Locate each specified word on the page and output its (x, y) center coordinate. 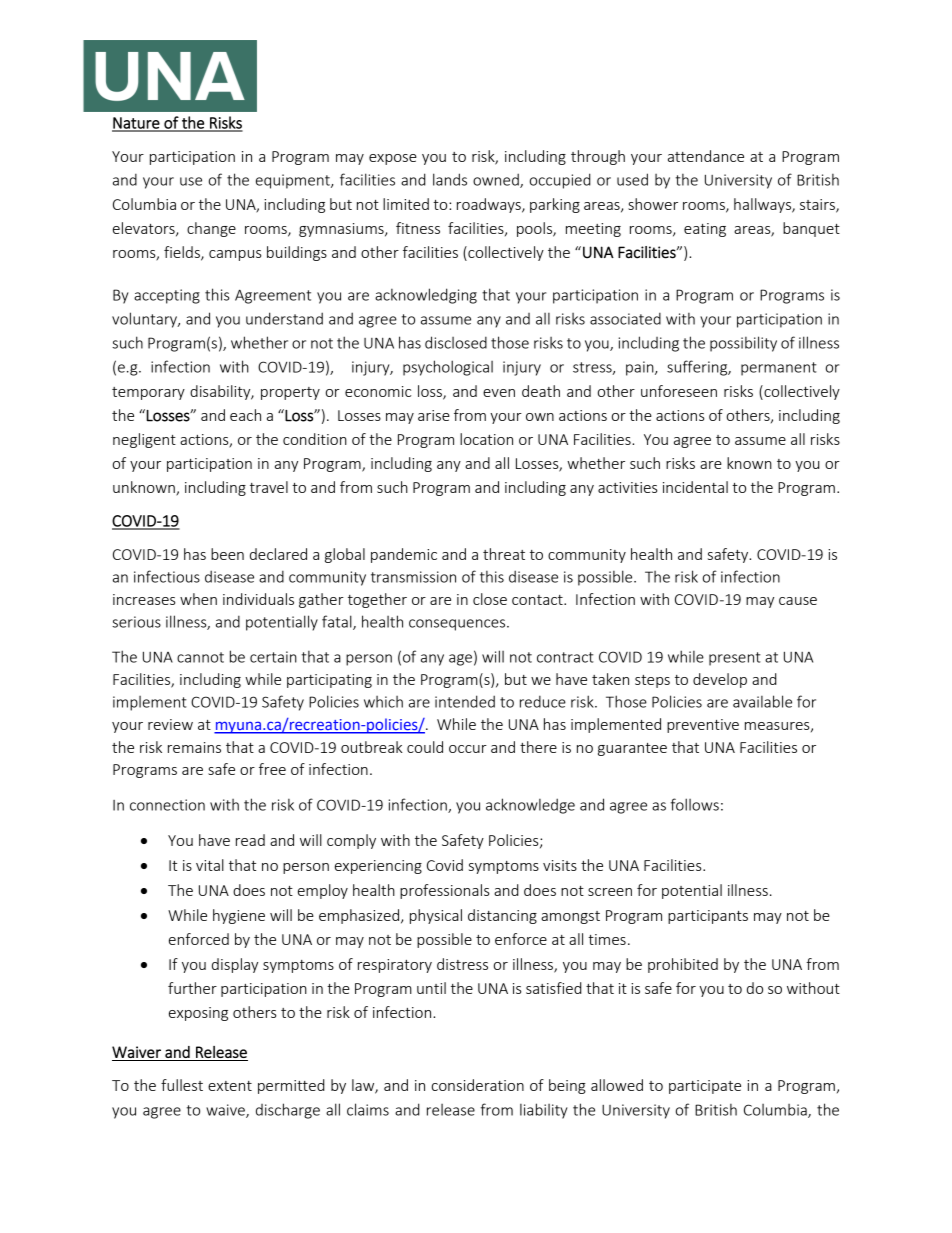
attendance (706, 156)
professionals (444, 891)
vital (210, 865)
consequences (458, 625)
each (245, 415)
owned (497, 180)
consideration (478, 1085)
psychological (448, 368)
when (198, 599)
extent (230, 1086)
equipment (294, 181)
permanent (779, 369)
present (735, 659)
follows (695, 804)
